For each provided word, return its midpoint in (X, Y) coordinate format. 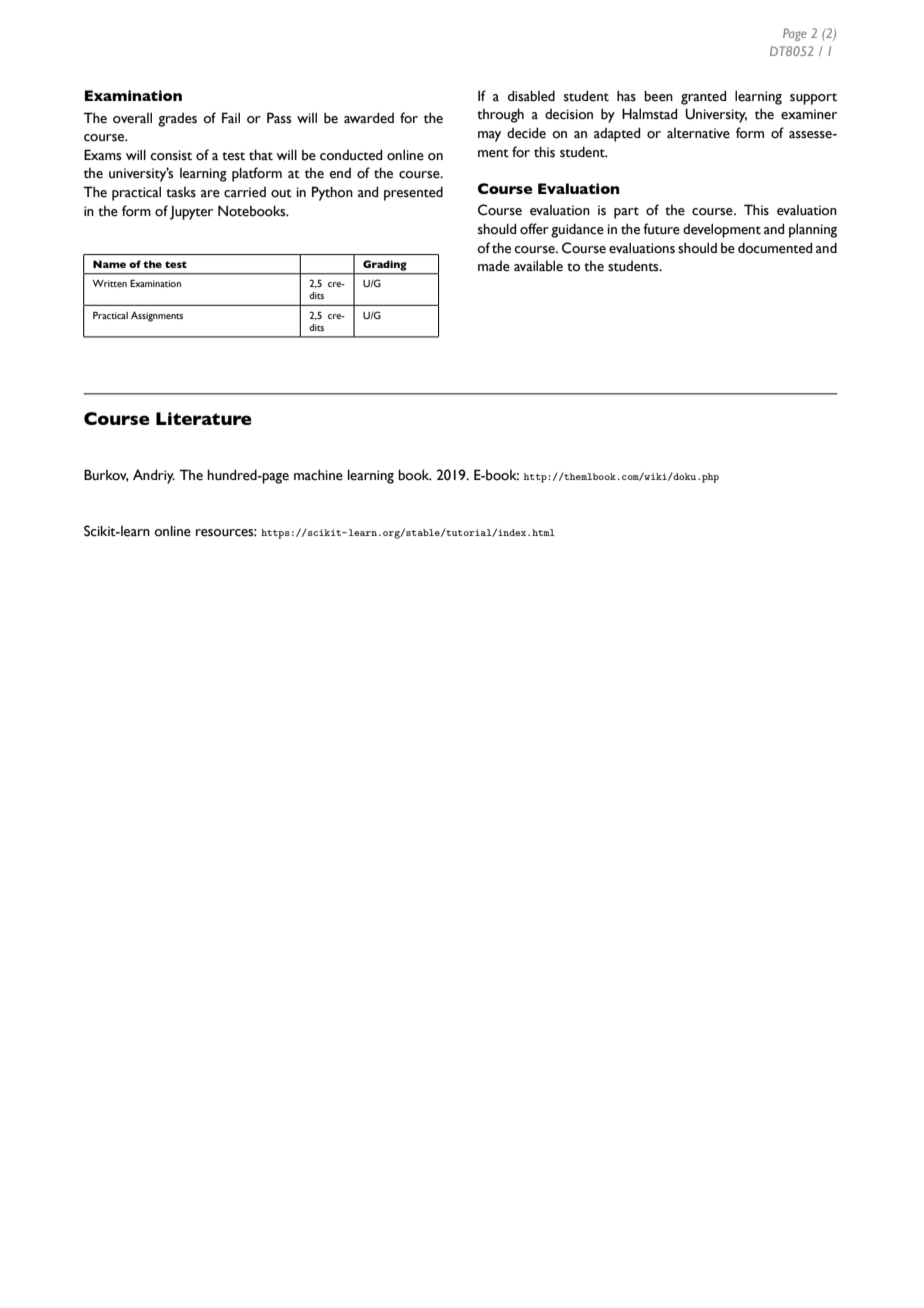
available (538, 266)
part (626, 213)
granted (703, 97)
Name (109, 264)
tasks (181, 192)
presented (413, 193)
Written (109, 283)
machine (318, 475)
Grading (384, 265)
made (494, 266)
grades (177, 120)
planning (813, 230)
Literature (204, 418)
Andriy (154, 476)
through (500, 115)
